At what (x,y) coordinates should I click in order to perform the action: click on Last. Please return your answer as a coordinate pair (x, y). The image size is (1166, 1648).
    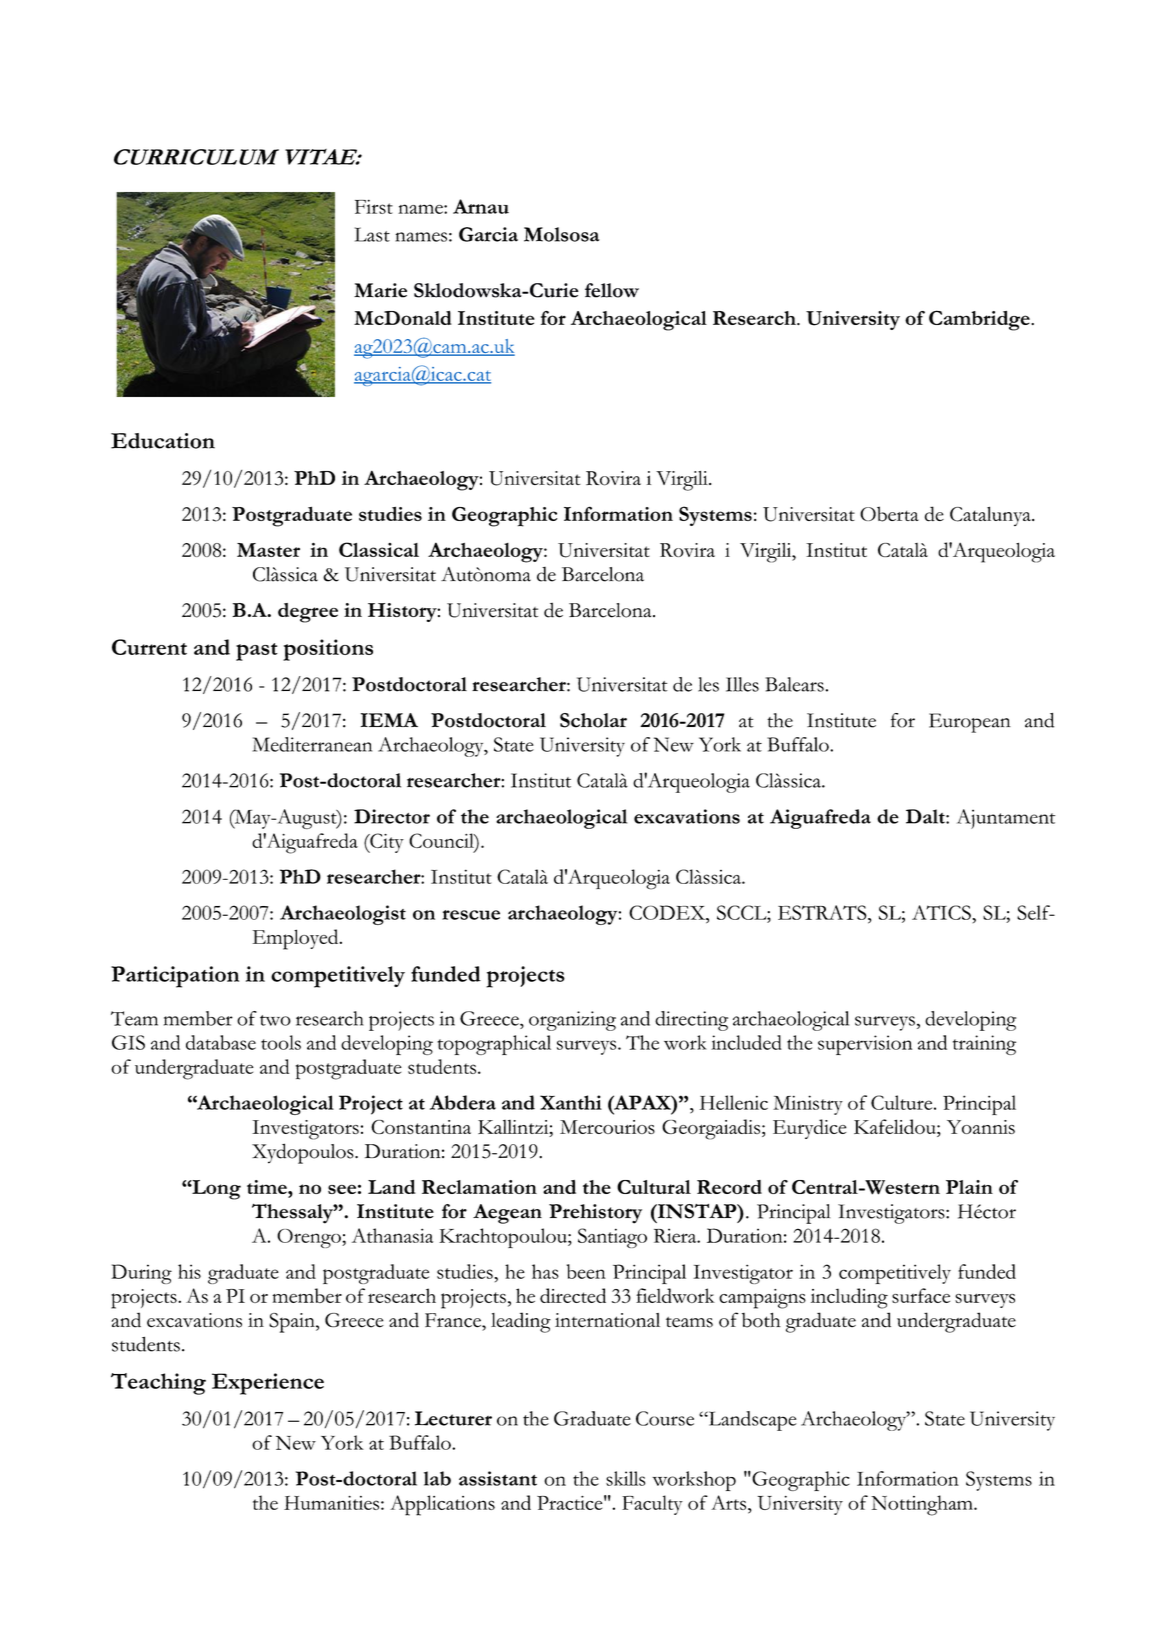
    Looking at the image, I should click on (372, 234).
